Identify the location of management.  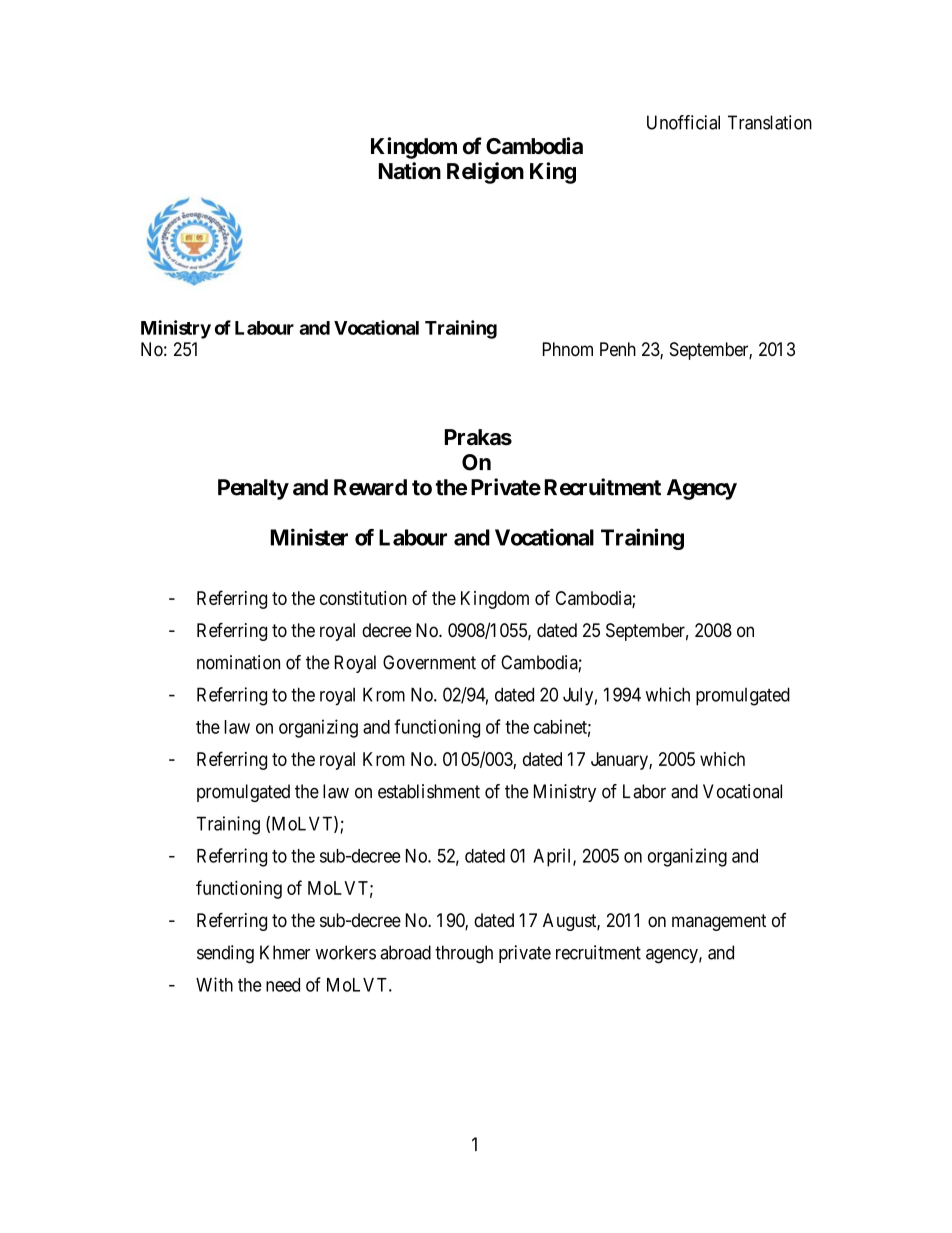
(719, 922).
